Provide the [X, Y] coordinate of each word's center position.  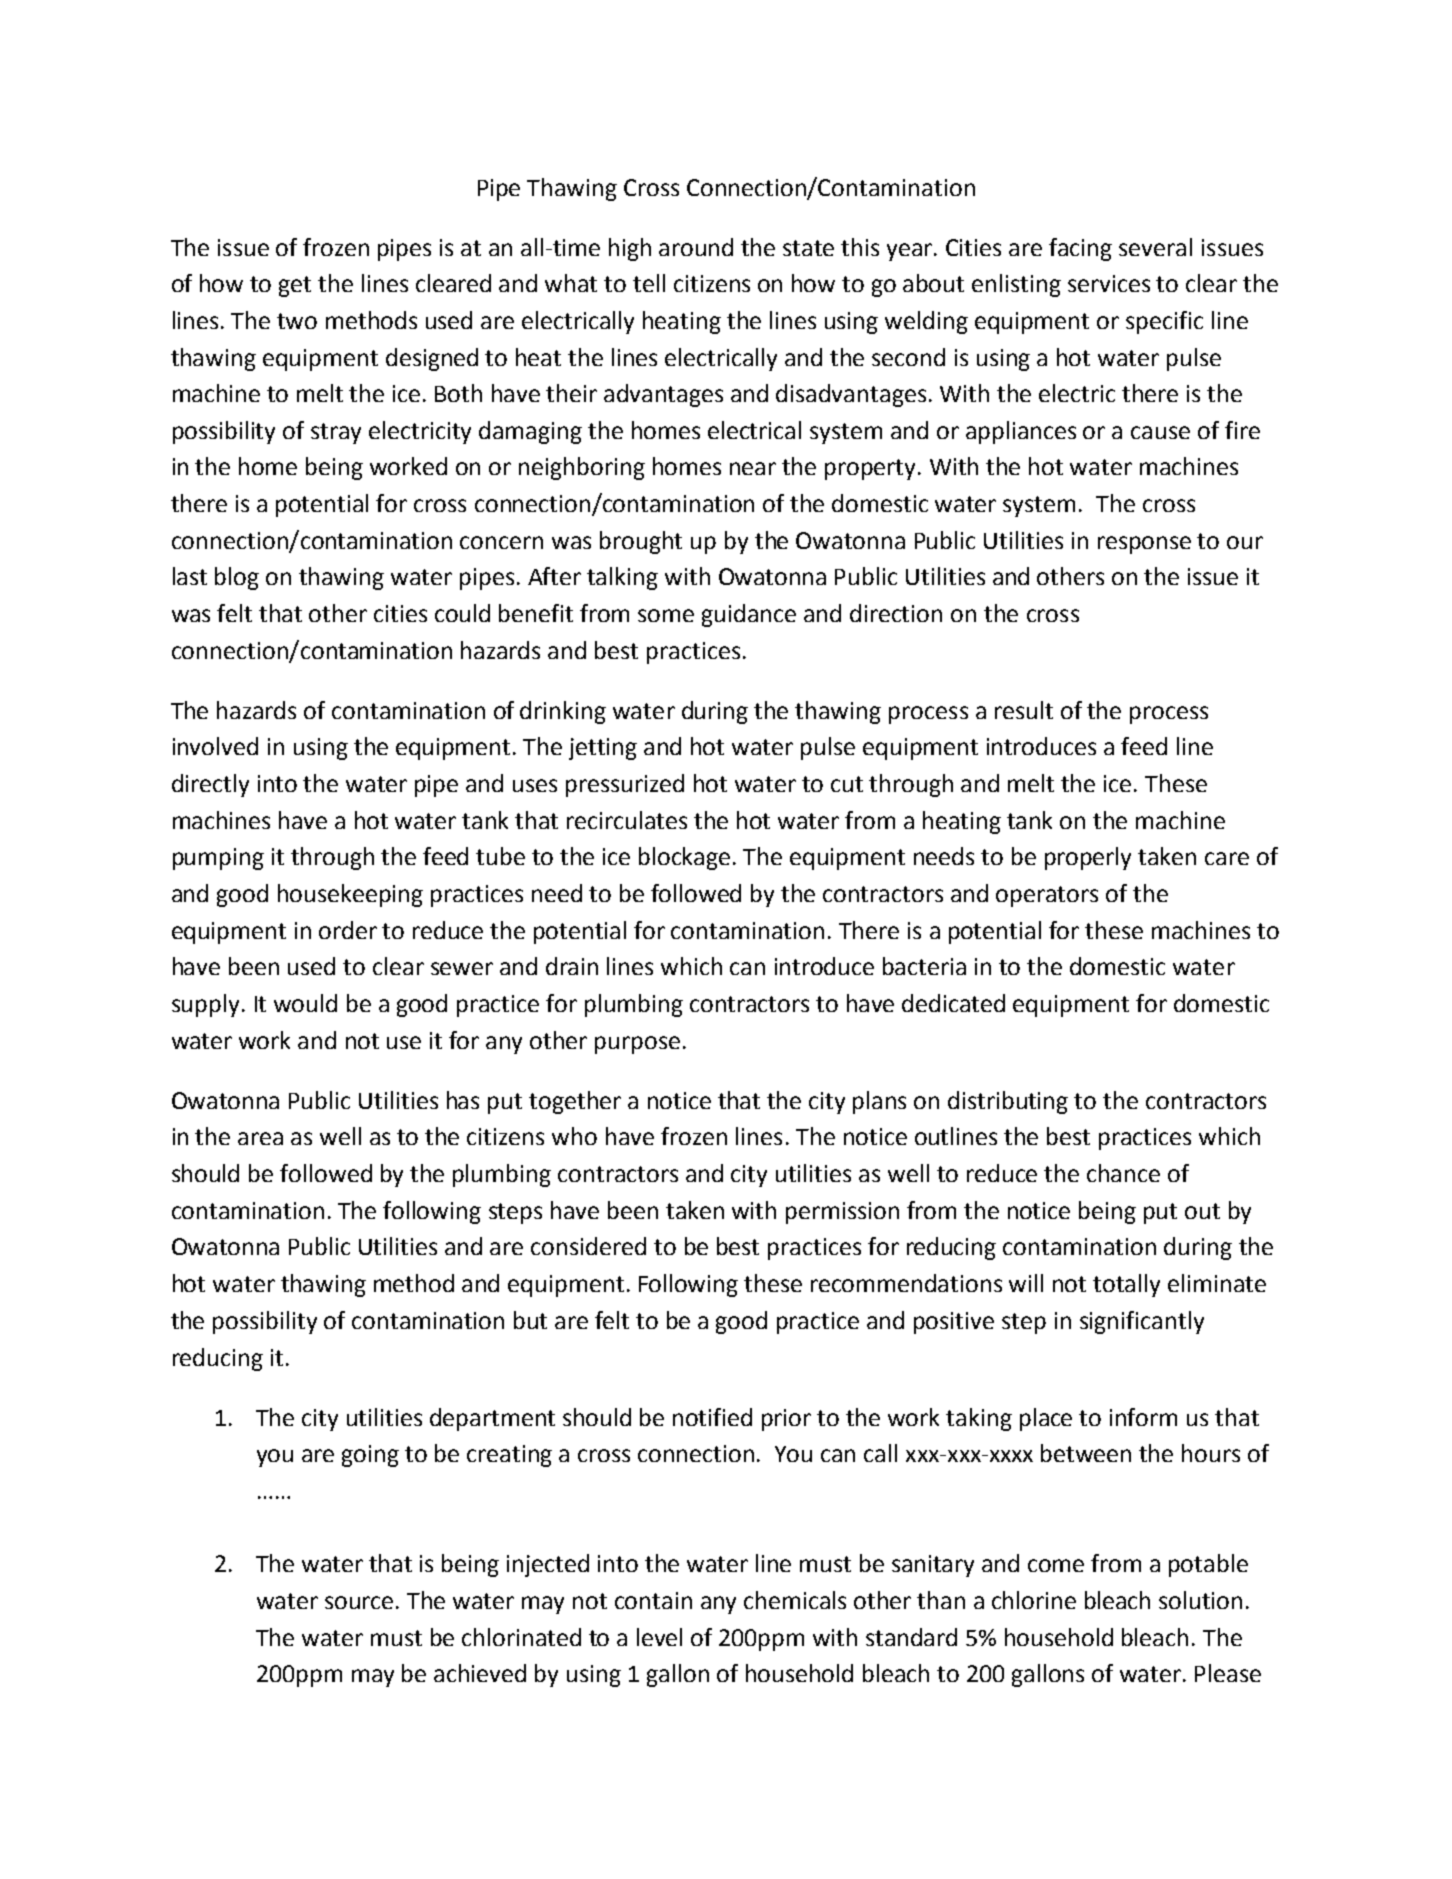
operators [1047, 896]
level [659, 1637]
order [348, 930]
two [297, 321]
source [359, 1602]
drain [572, 966]
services [1109, 283]
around [696, 247]
